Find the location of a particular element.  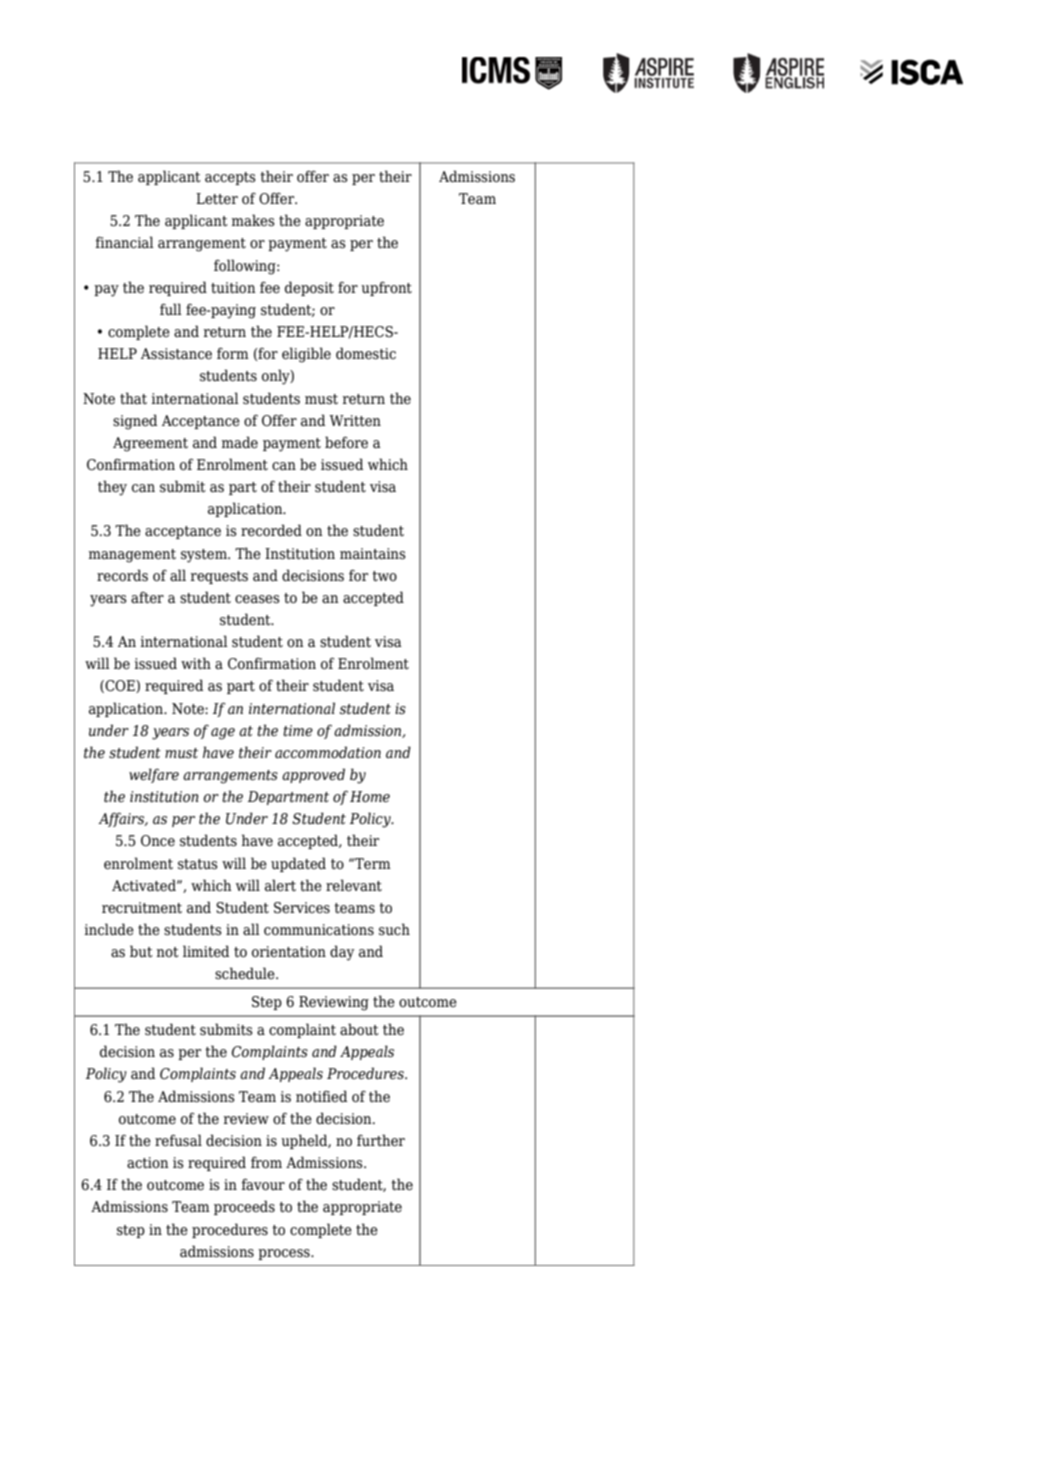

makes is located at coordinates (253, 220).
